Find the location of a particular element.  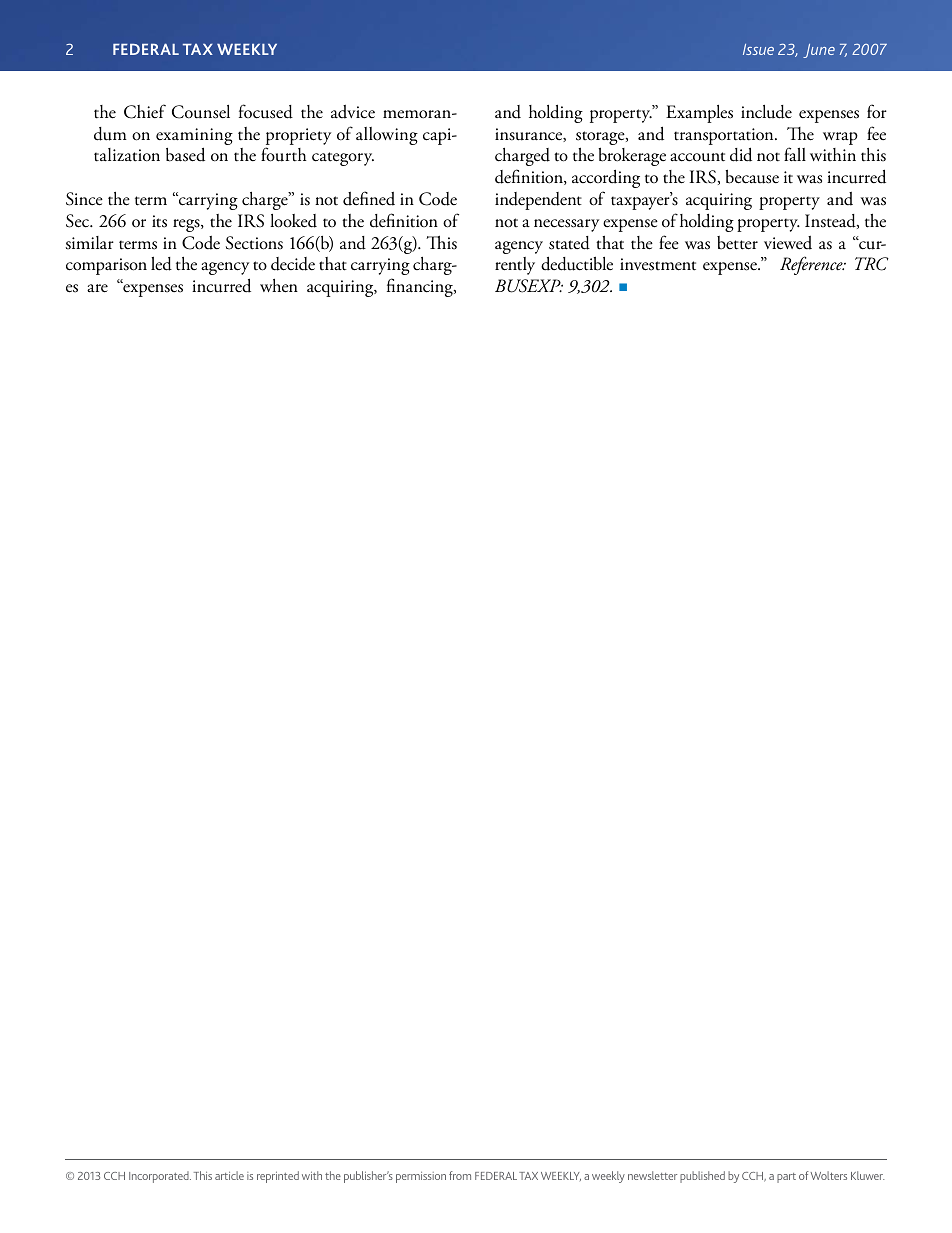

part is located at coordinates (786, 1178).
